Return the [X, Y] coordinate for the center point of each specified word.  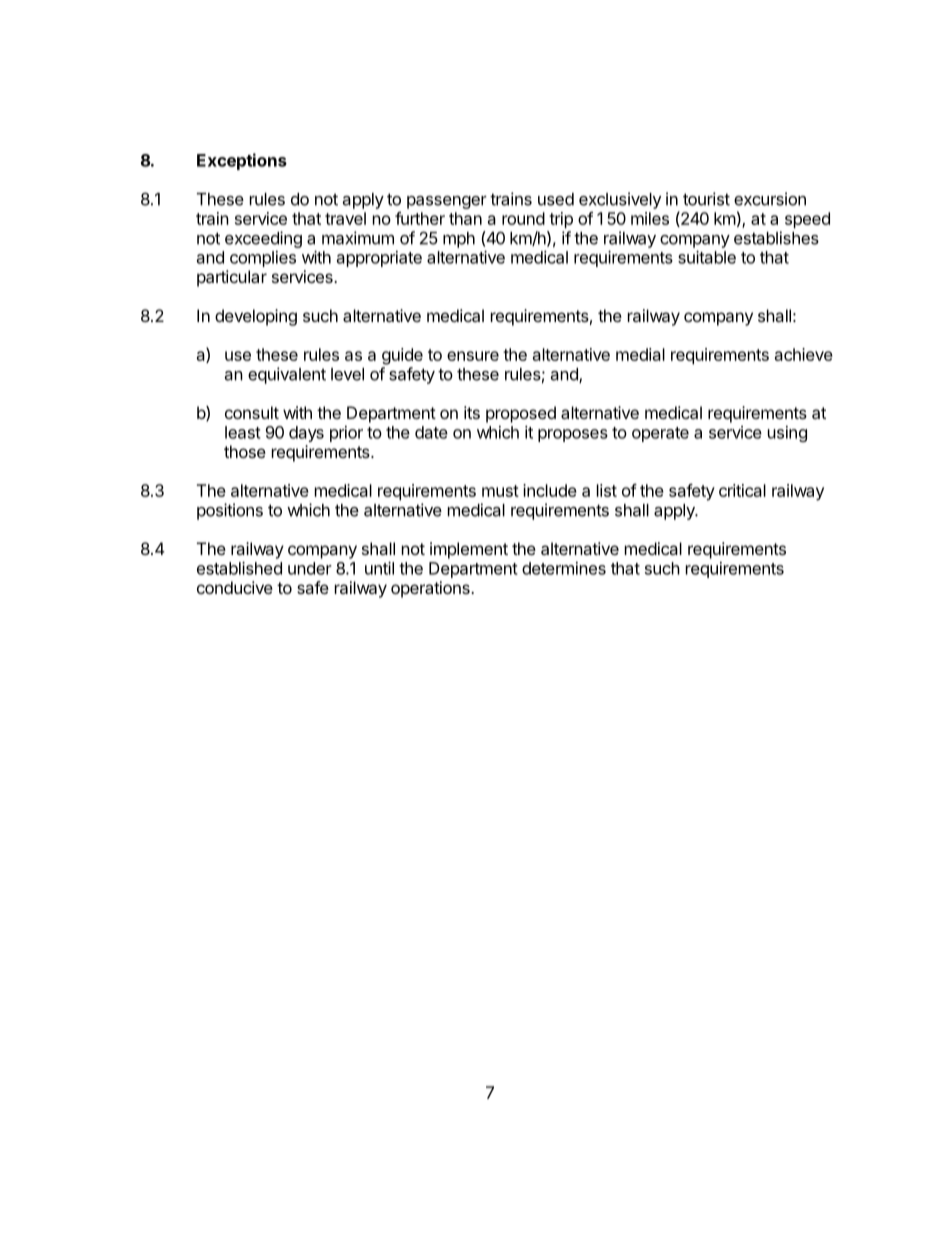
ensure [473, 356]
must [500, 491]
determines [564, 568]
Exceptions [242, 161]
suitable [707, 257]
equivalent [287, 375]
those [245, 451]
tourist [706, 199]
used [556, 199]
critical [742, 490]
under [310, 568]
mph [459, 240]
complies [263, 259]
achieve [804, 354]
